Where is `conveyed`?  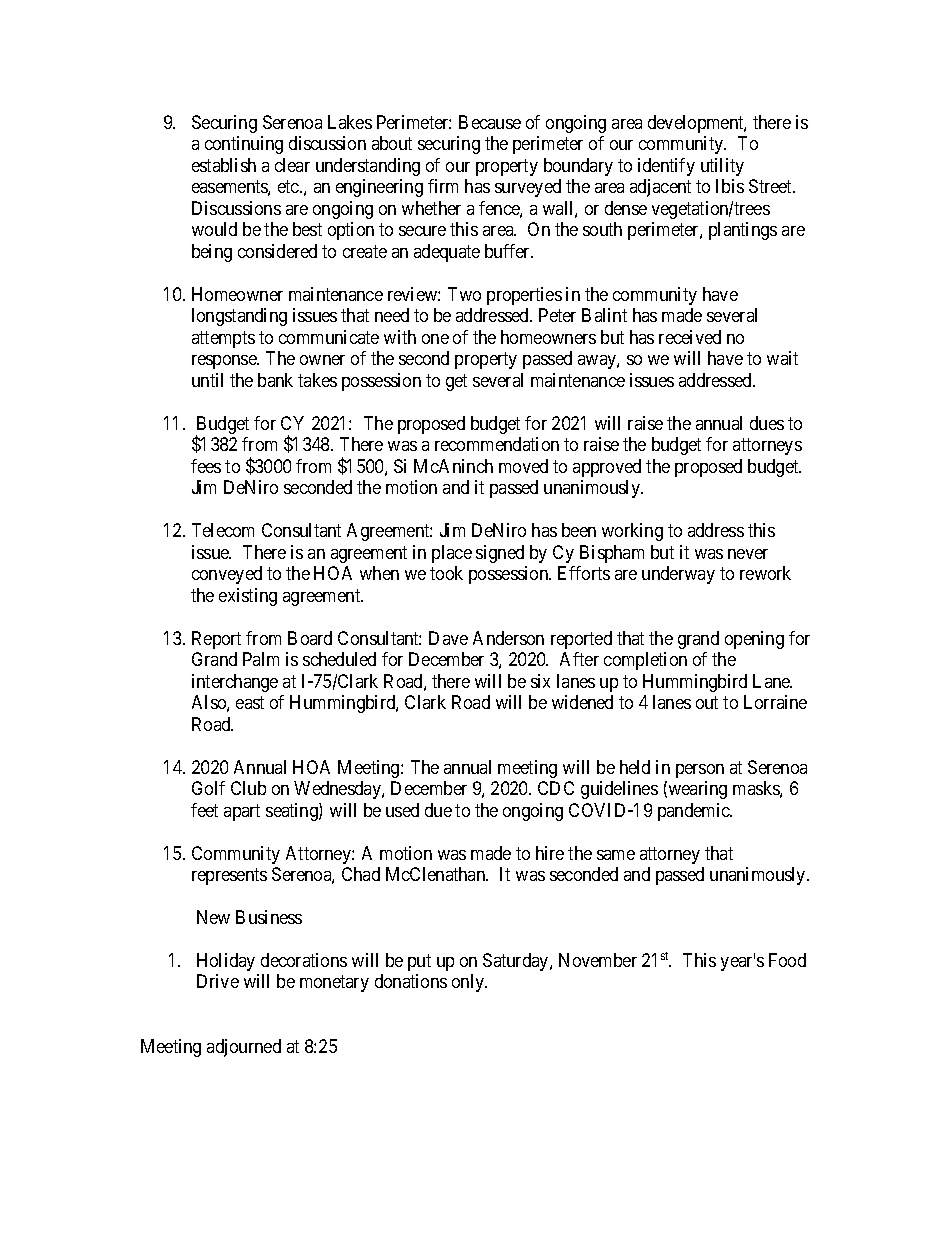 conveyed is located at coordinates (227, 575).
